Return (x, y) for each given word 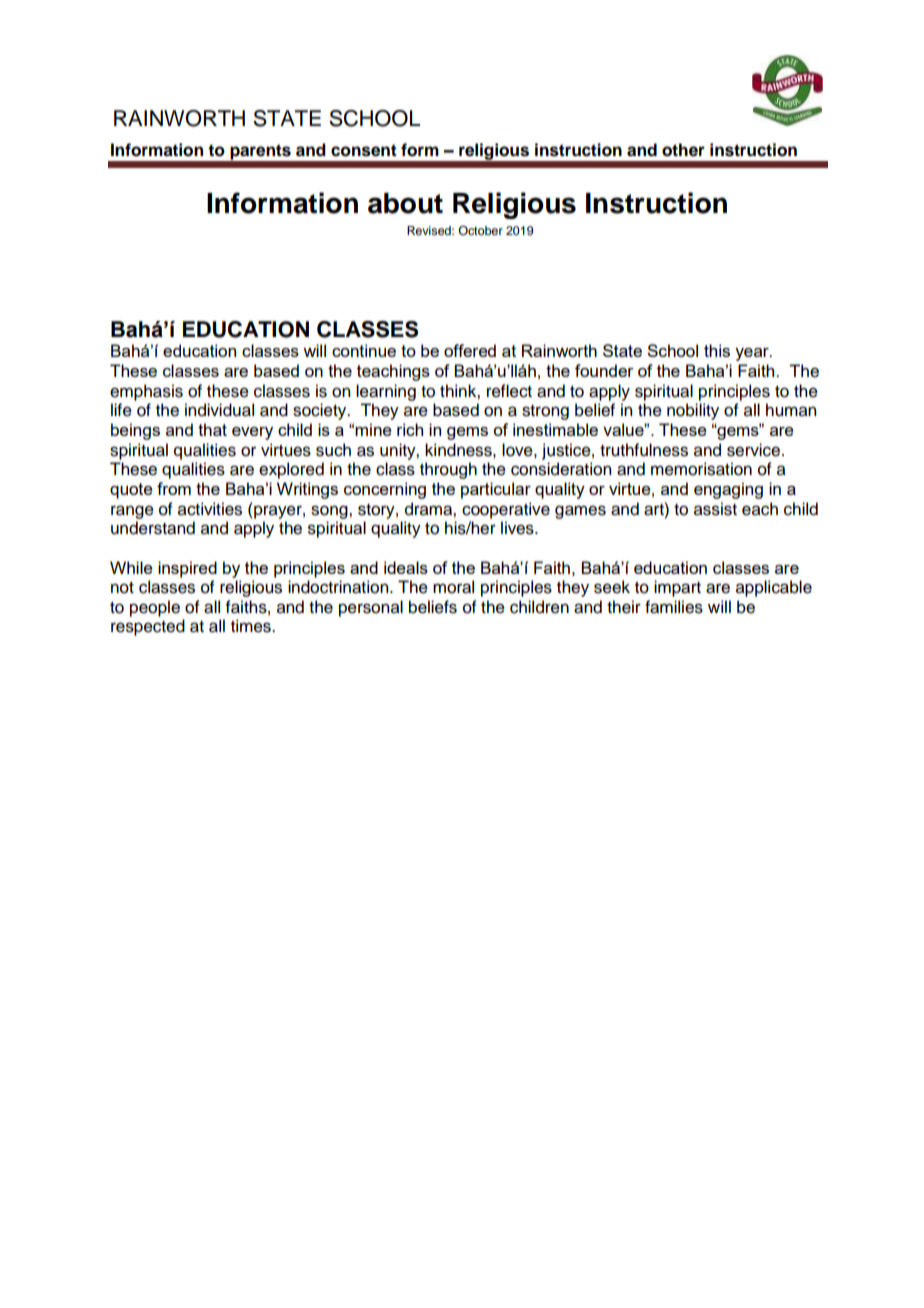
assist (715, 509)
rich (410, 429)
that (212, 429)
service (755, 450)
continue (364, 350)
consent (364, 150)
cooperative (506, 510)
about (405, 203)
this (717, 350)
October (480, 230)
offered (470, 350)
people (155, 608)
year (753, 354)
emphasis (146, 392)
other (683, 150)
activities (210, 509)
